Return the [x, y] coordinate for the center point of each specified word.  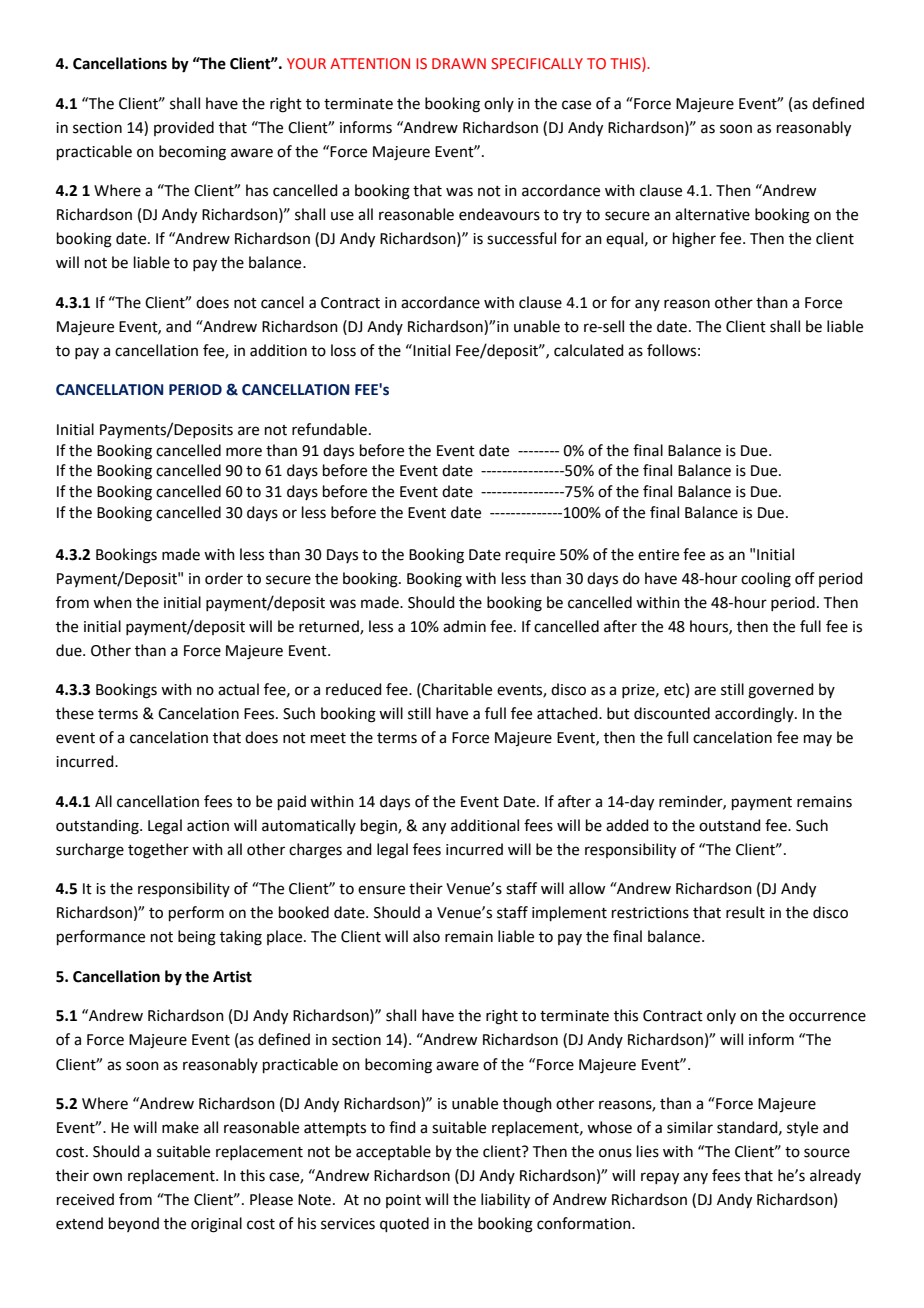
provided [184, 128]
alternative [712, 214]
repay [660, 1178]
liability [505, 1201]
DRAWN [459, 63]
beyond [134, 1224]
